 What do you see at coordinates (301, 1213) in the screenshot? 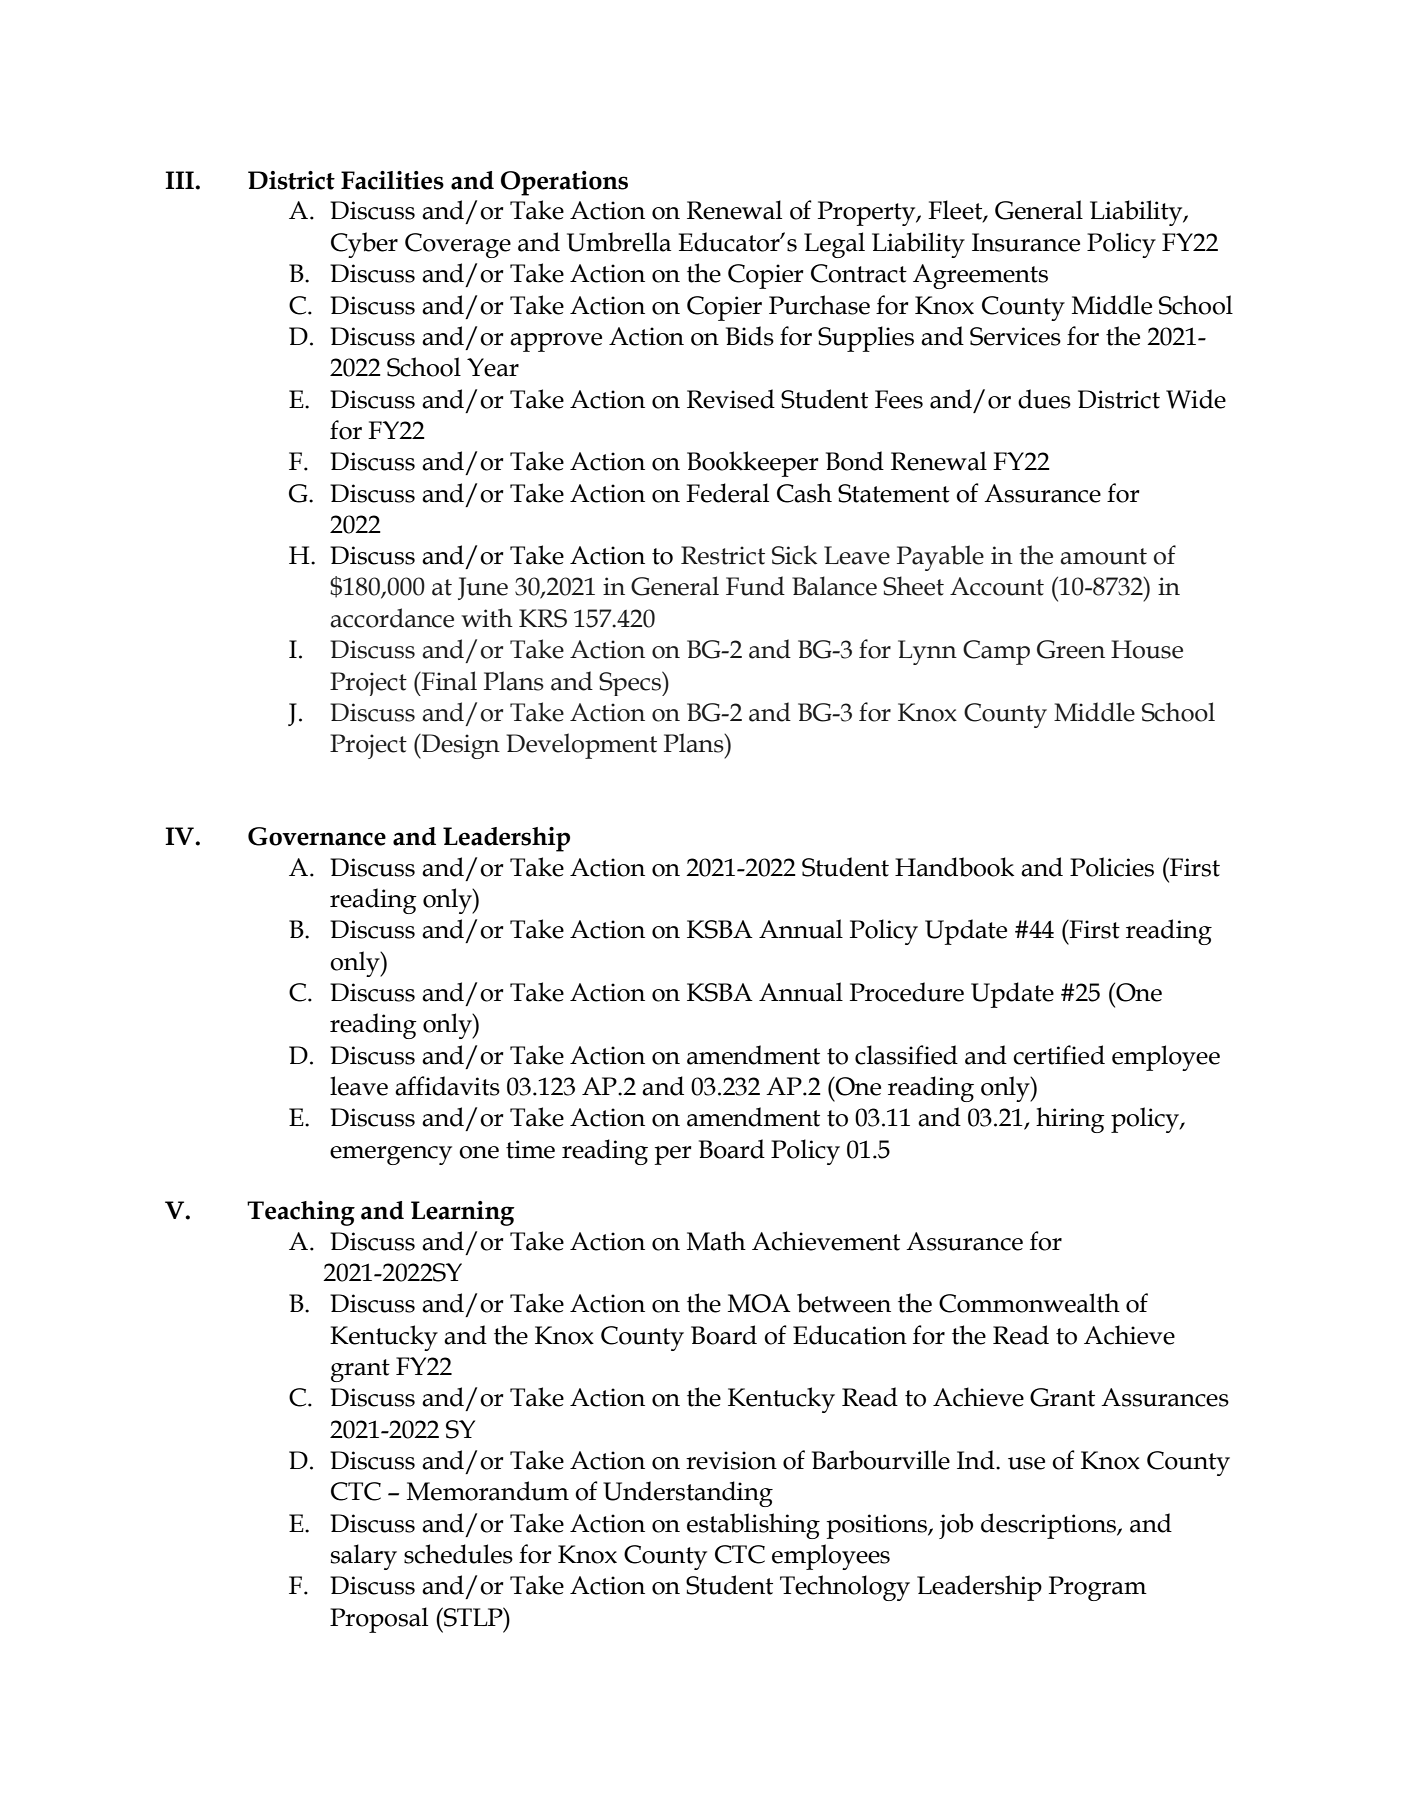
I see `Teaching` at bounding box center [301, 1213].
